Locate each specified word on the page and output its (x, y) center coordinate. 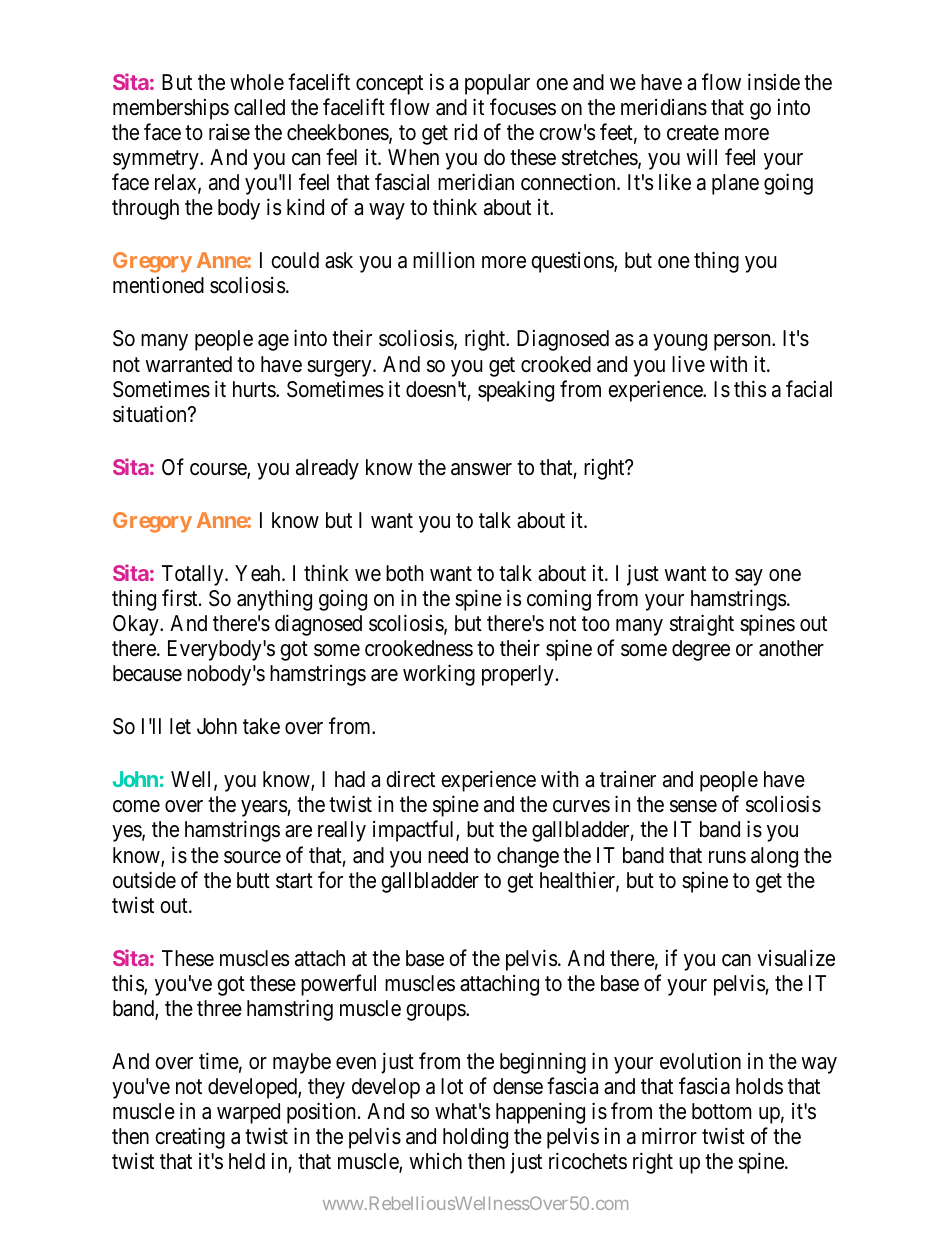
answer (481, 469)
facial (809, 389)
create (693, 133)
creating (190, 1138)
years (264, 808)
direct (410, 779)
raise (229, 132)
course (219, 470)
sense (693, 806)
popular (497, 84)
